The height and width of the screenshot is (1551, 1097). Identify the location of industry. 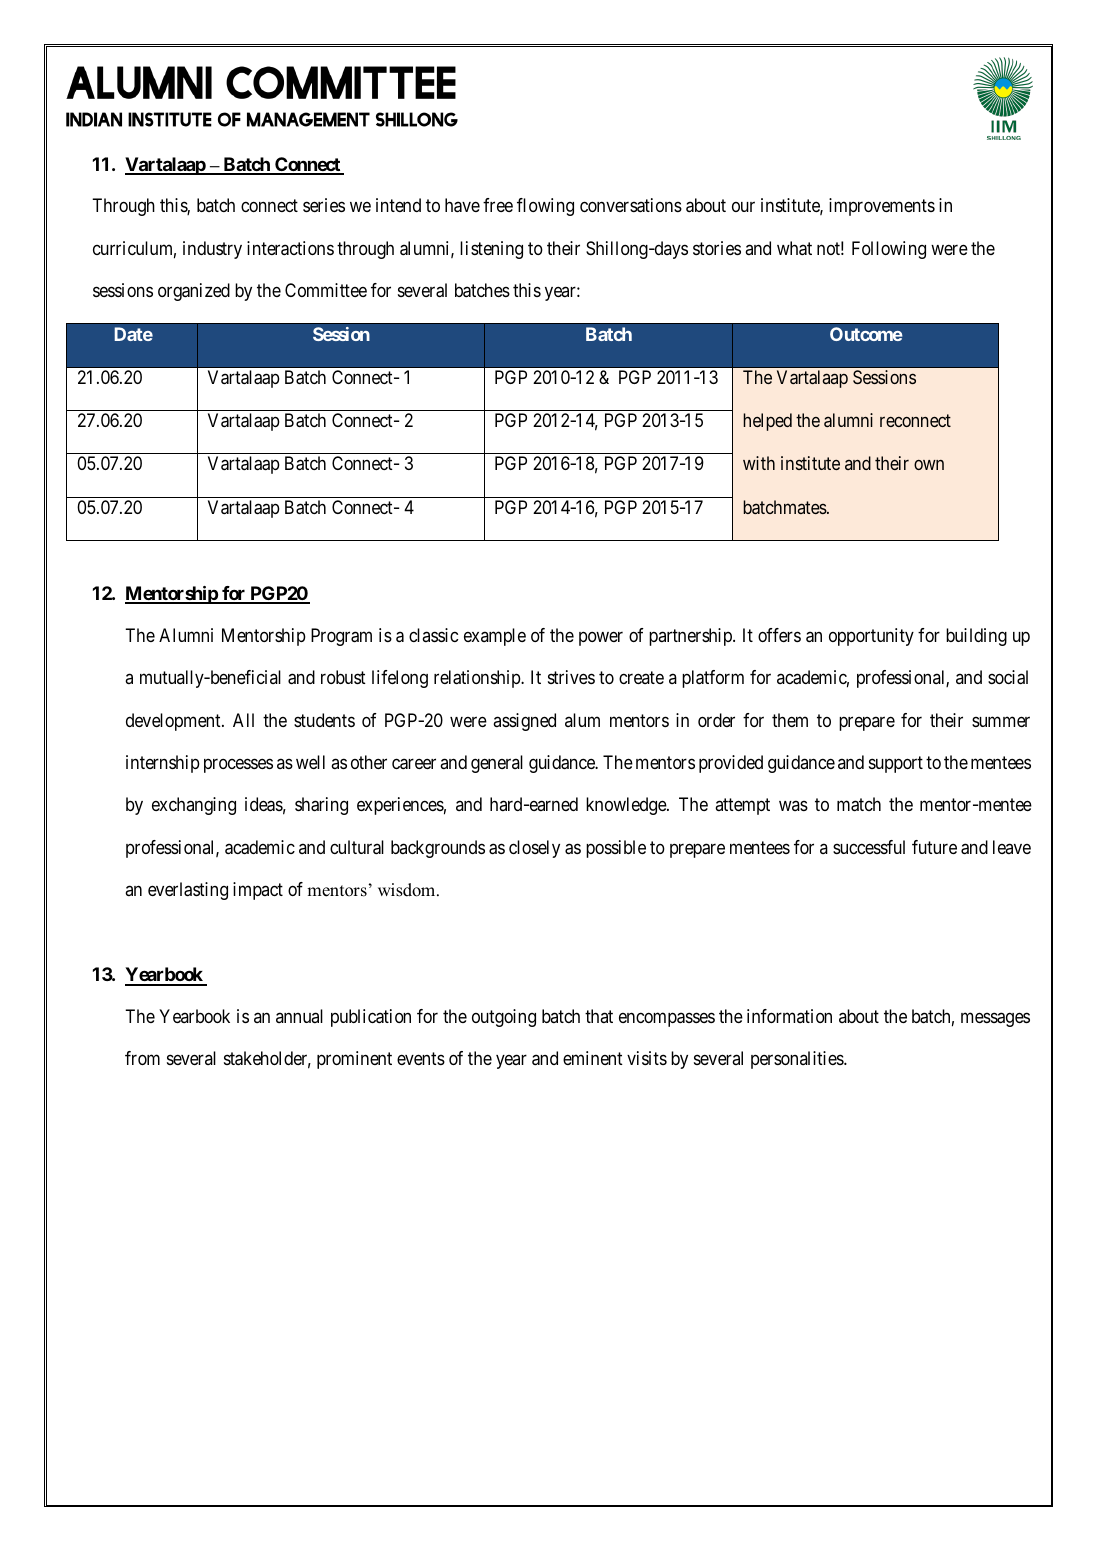
(212, 250).
